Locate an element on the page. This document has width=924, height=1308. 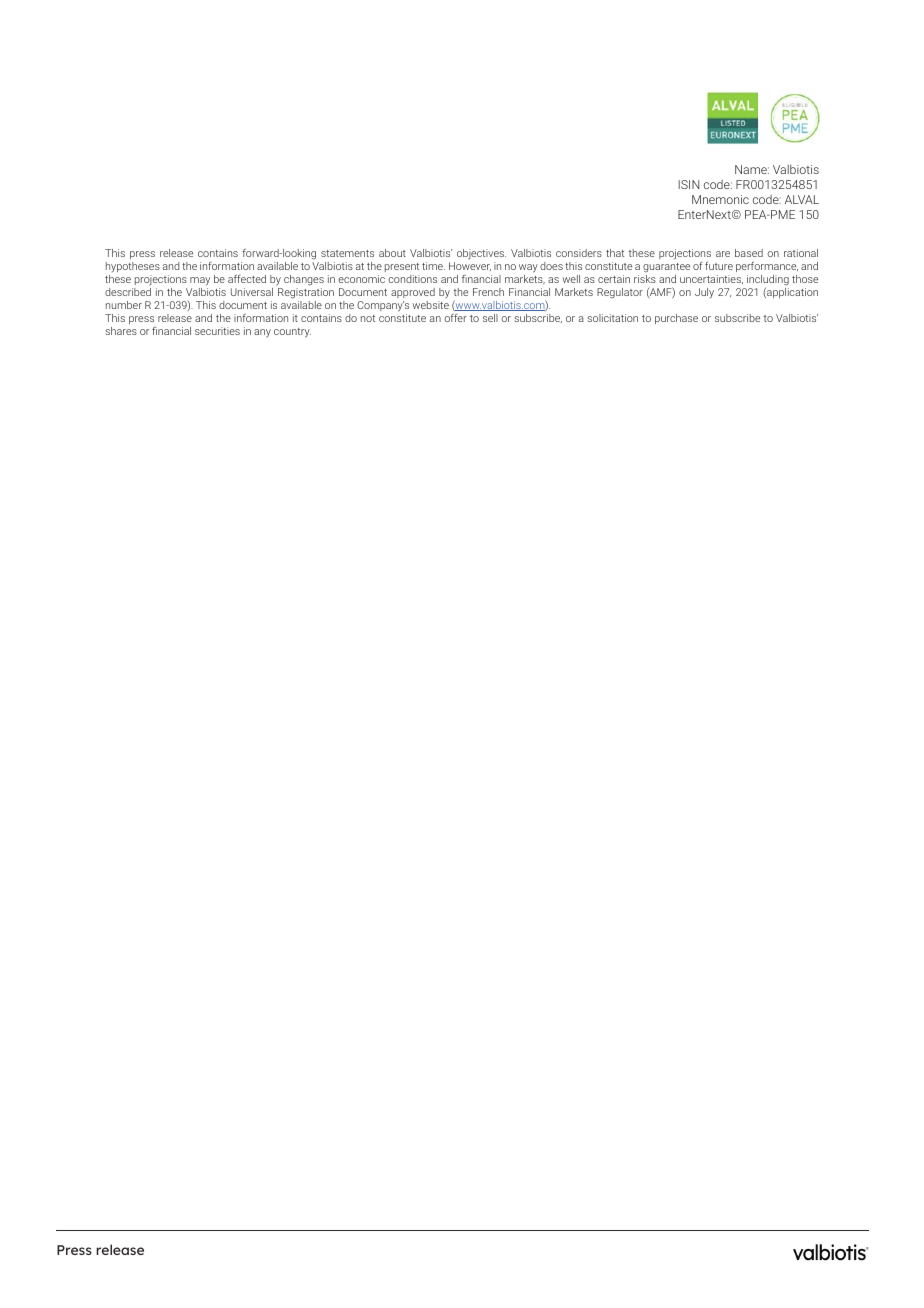
future is located at coordinates (719, 266).
